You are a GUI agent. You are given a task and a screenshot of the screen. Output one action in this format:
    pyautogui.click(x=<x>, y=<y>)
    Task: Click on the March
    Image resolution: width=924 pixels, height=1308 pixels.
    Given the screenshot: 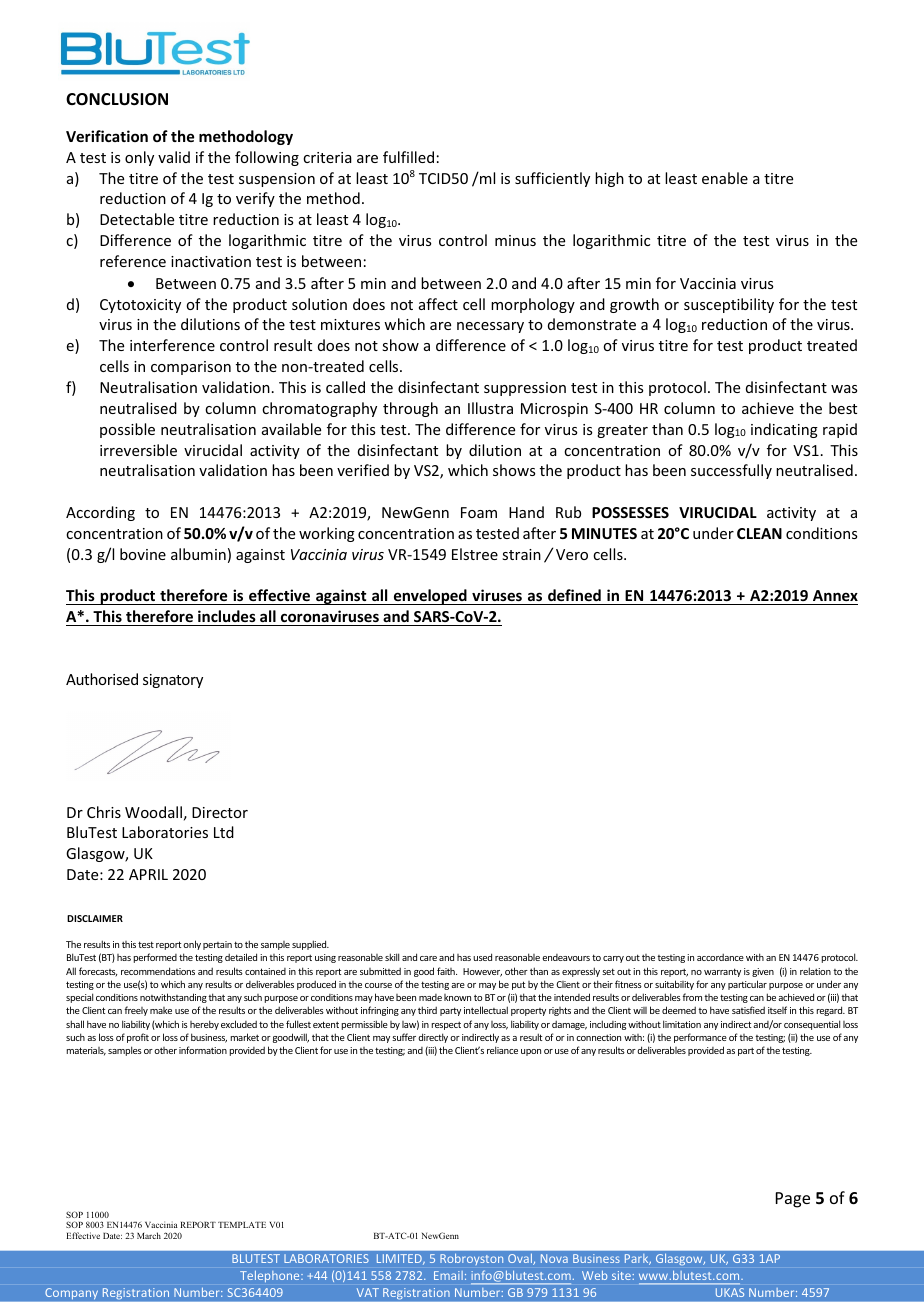 What is the action you would take?
    pyautogui.click(x=149, y=1235)
